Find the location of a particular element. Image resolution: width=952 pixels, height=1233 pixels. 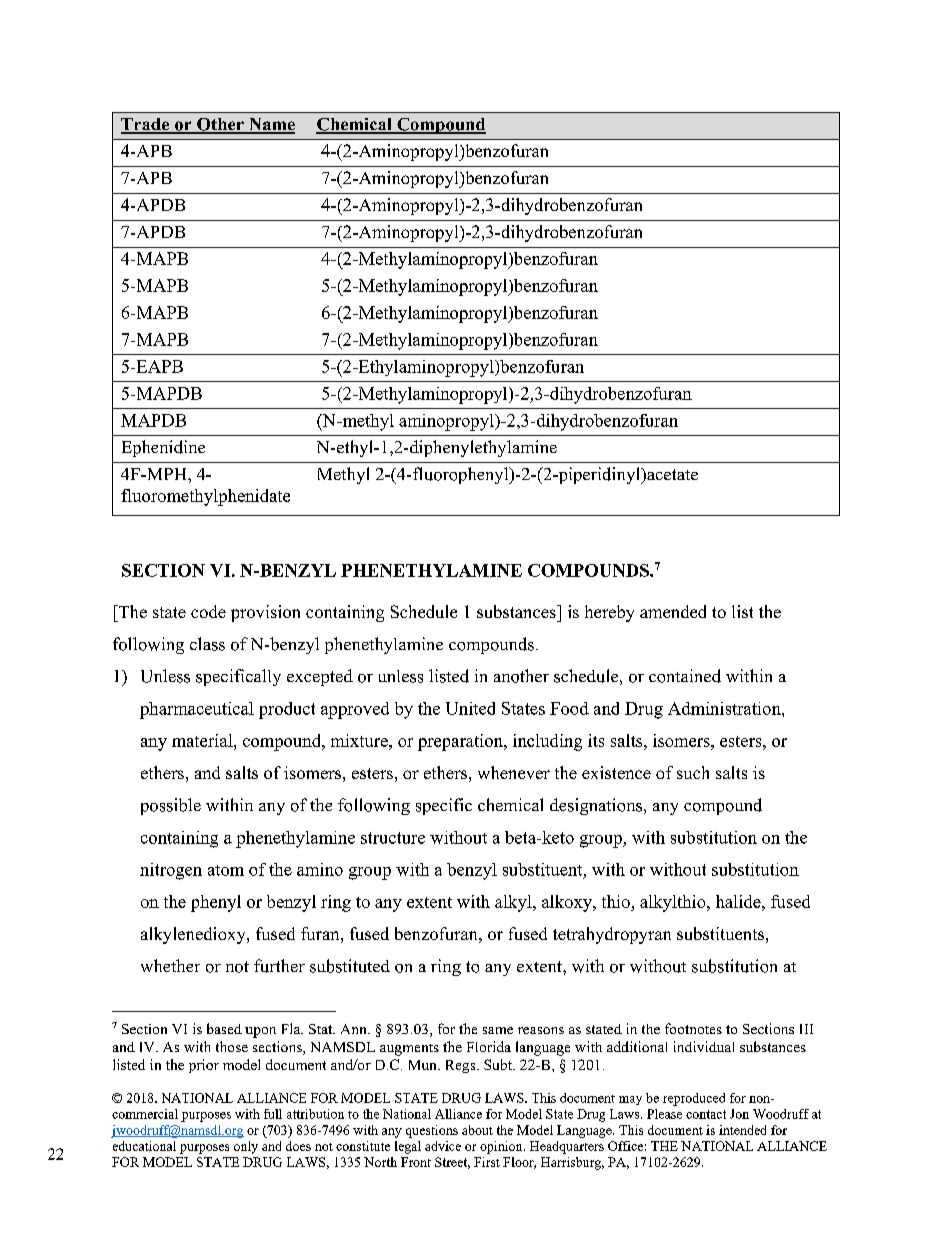

about is located at coordinates (477, 1130).
